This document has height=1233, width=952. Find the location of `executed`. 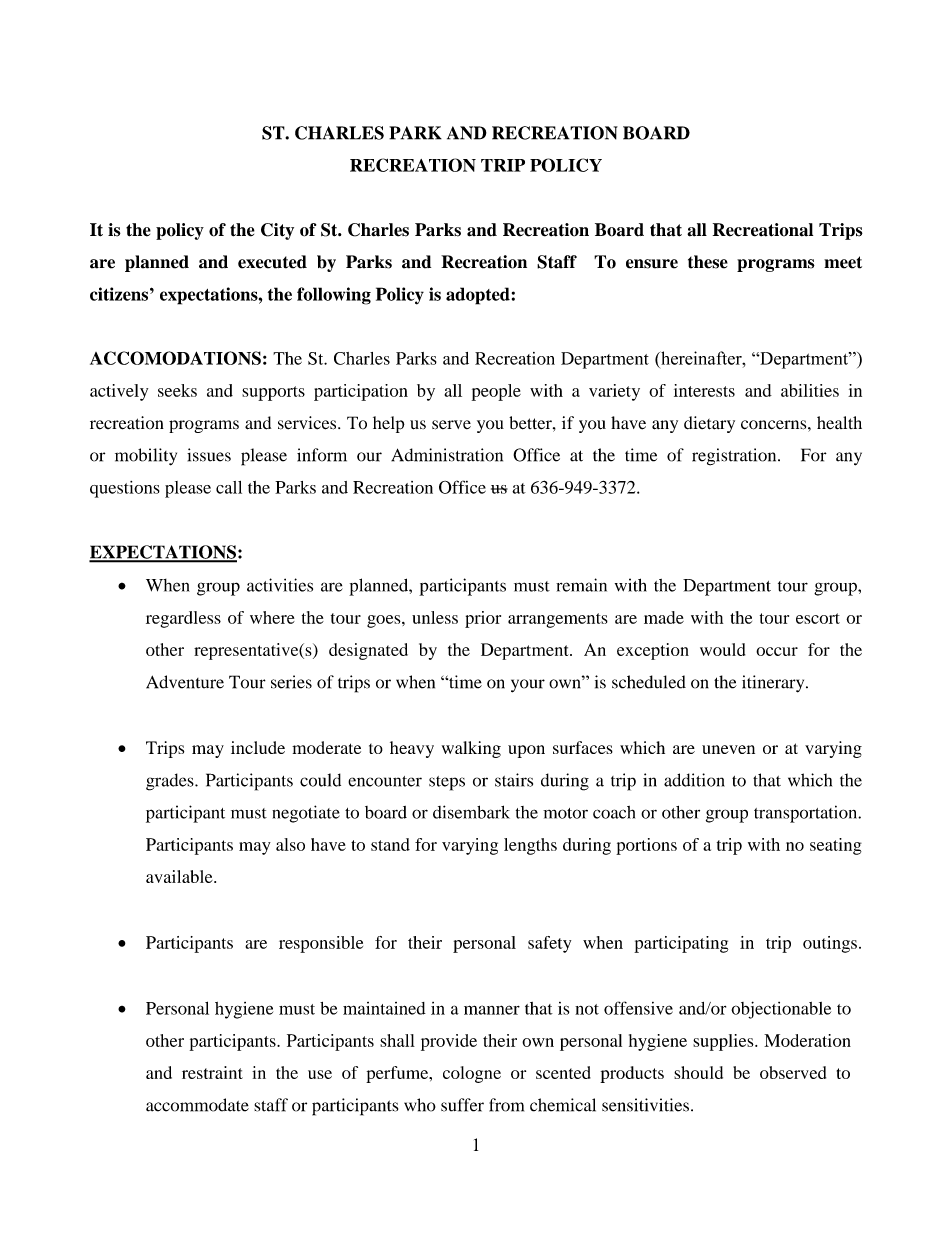

executed is located at coordinates (272, 262).
